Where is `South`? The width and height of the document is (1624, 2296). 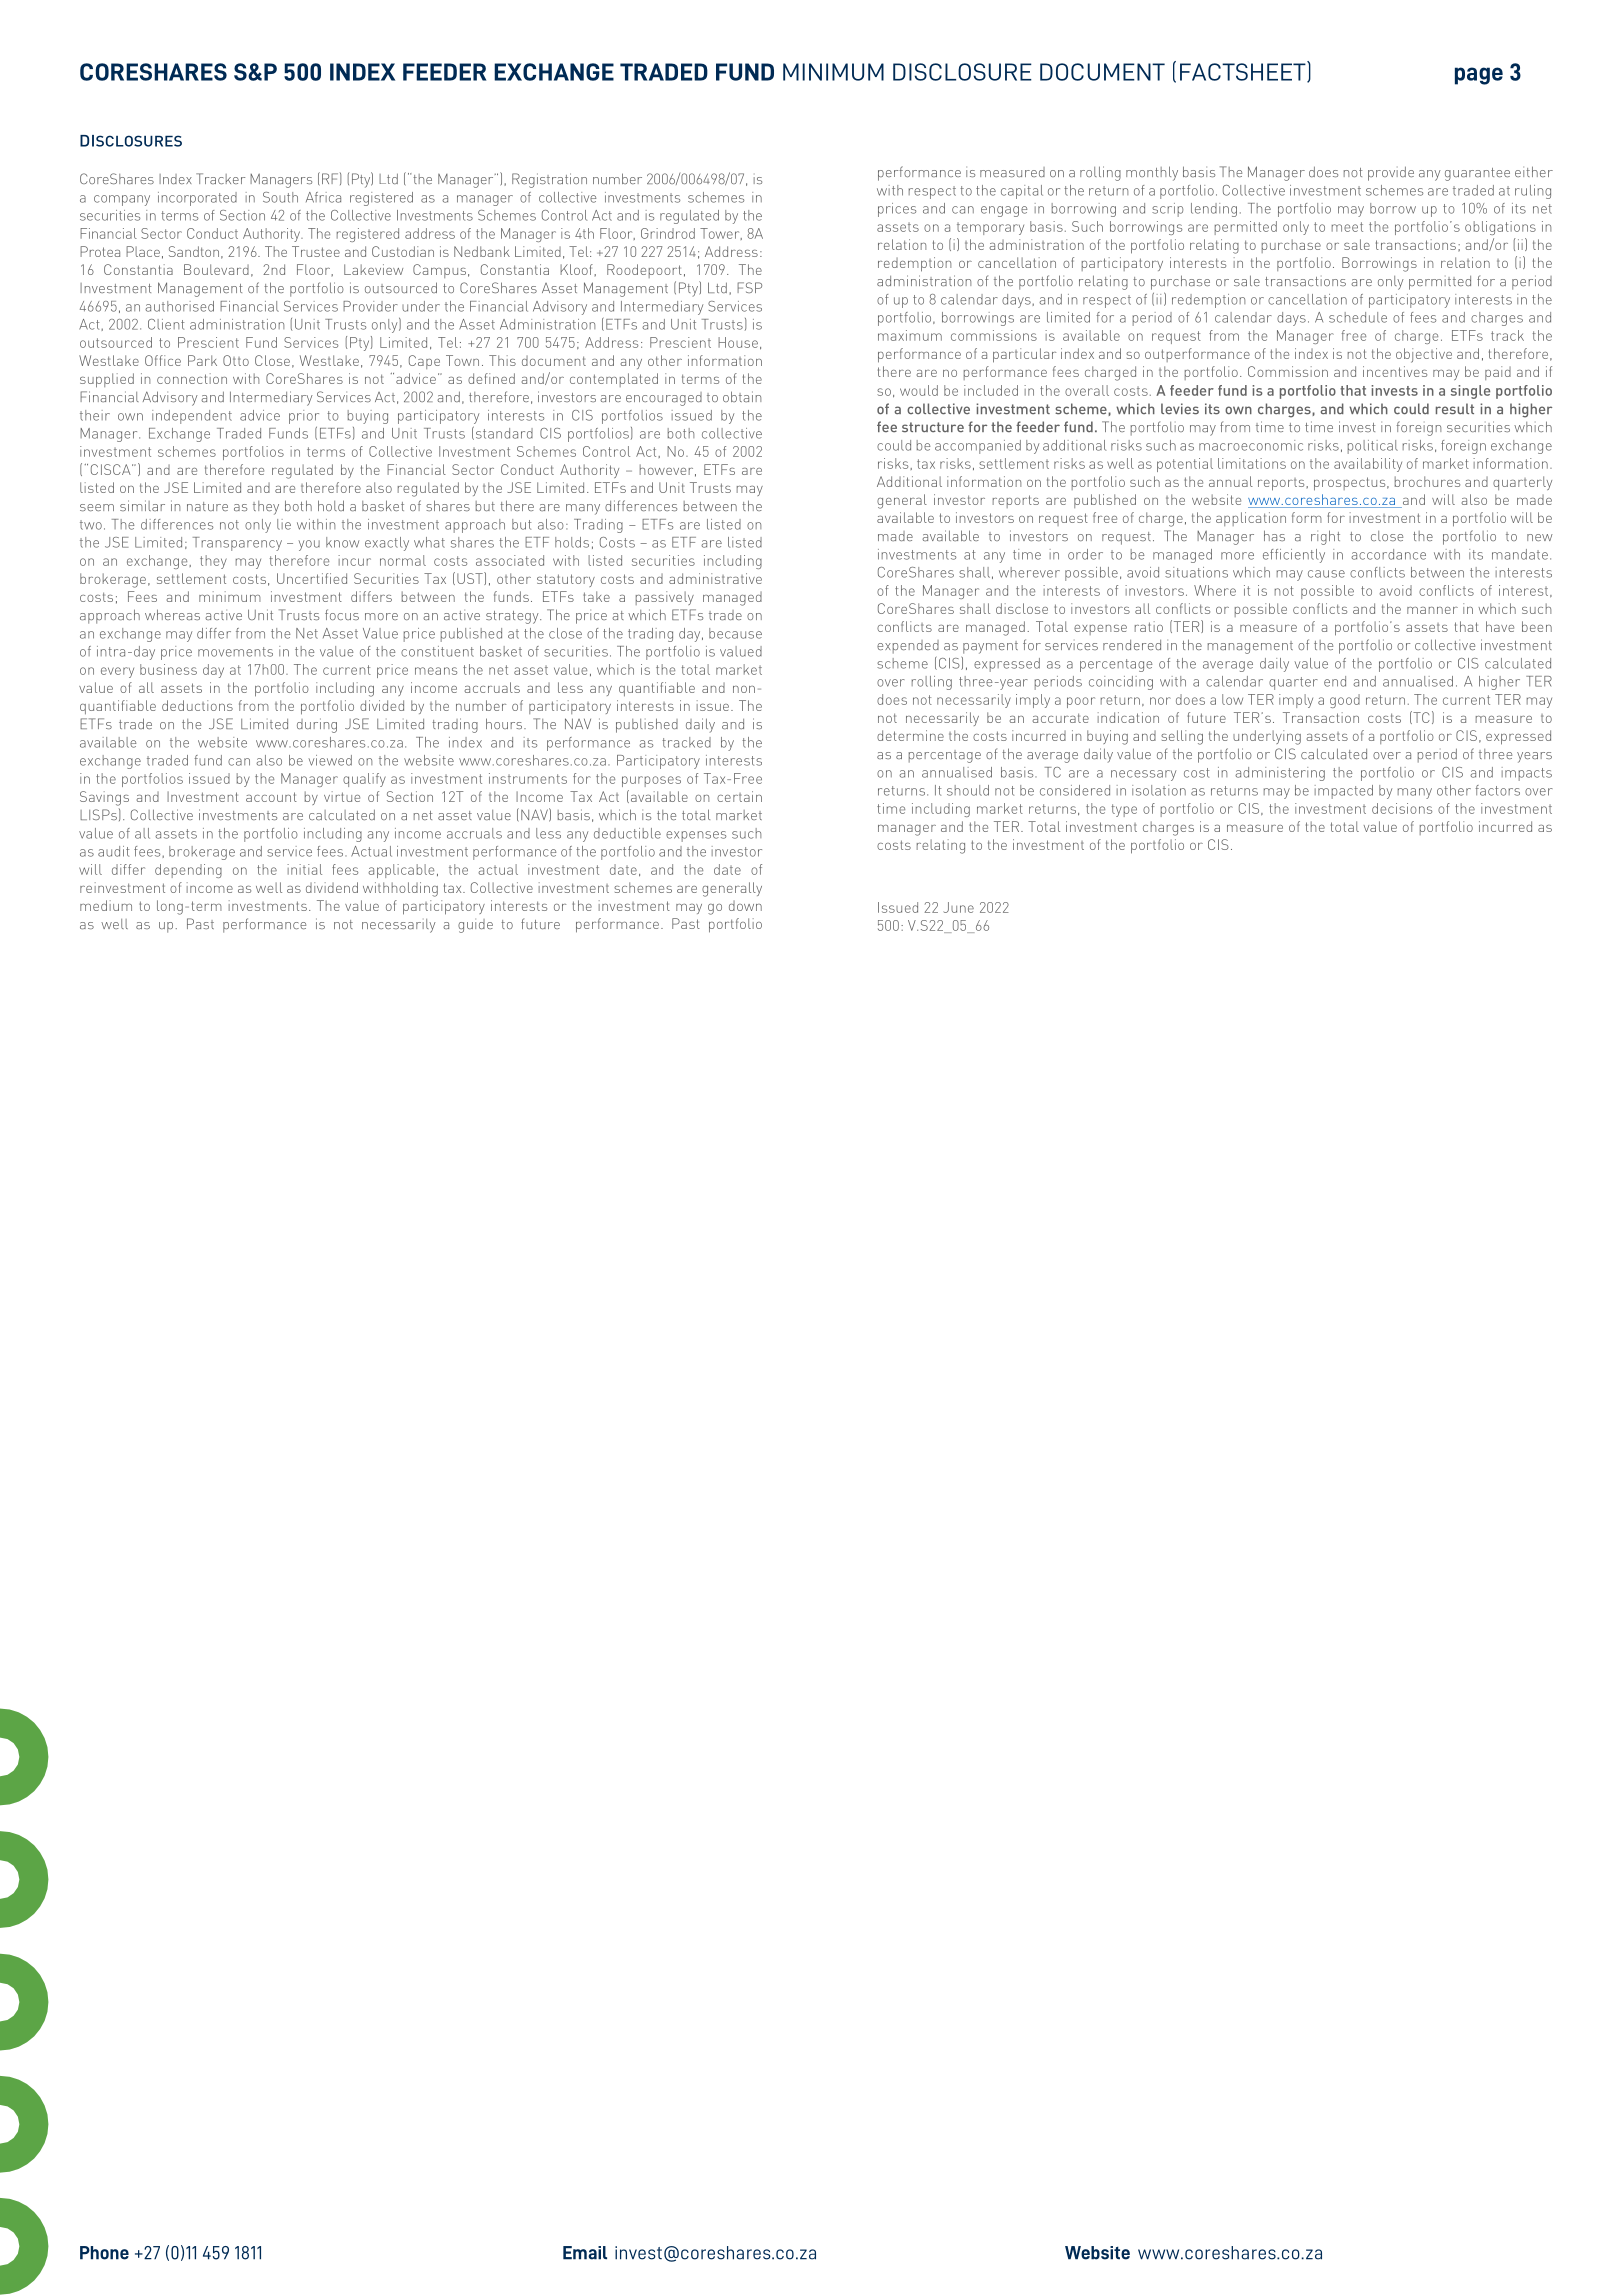
South is located at coordinates (280, 197).
